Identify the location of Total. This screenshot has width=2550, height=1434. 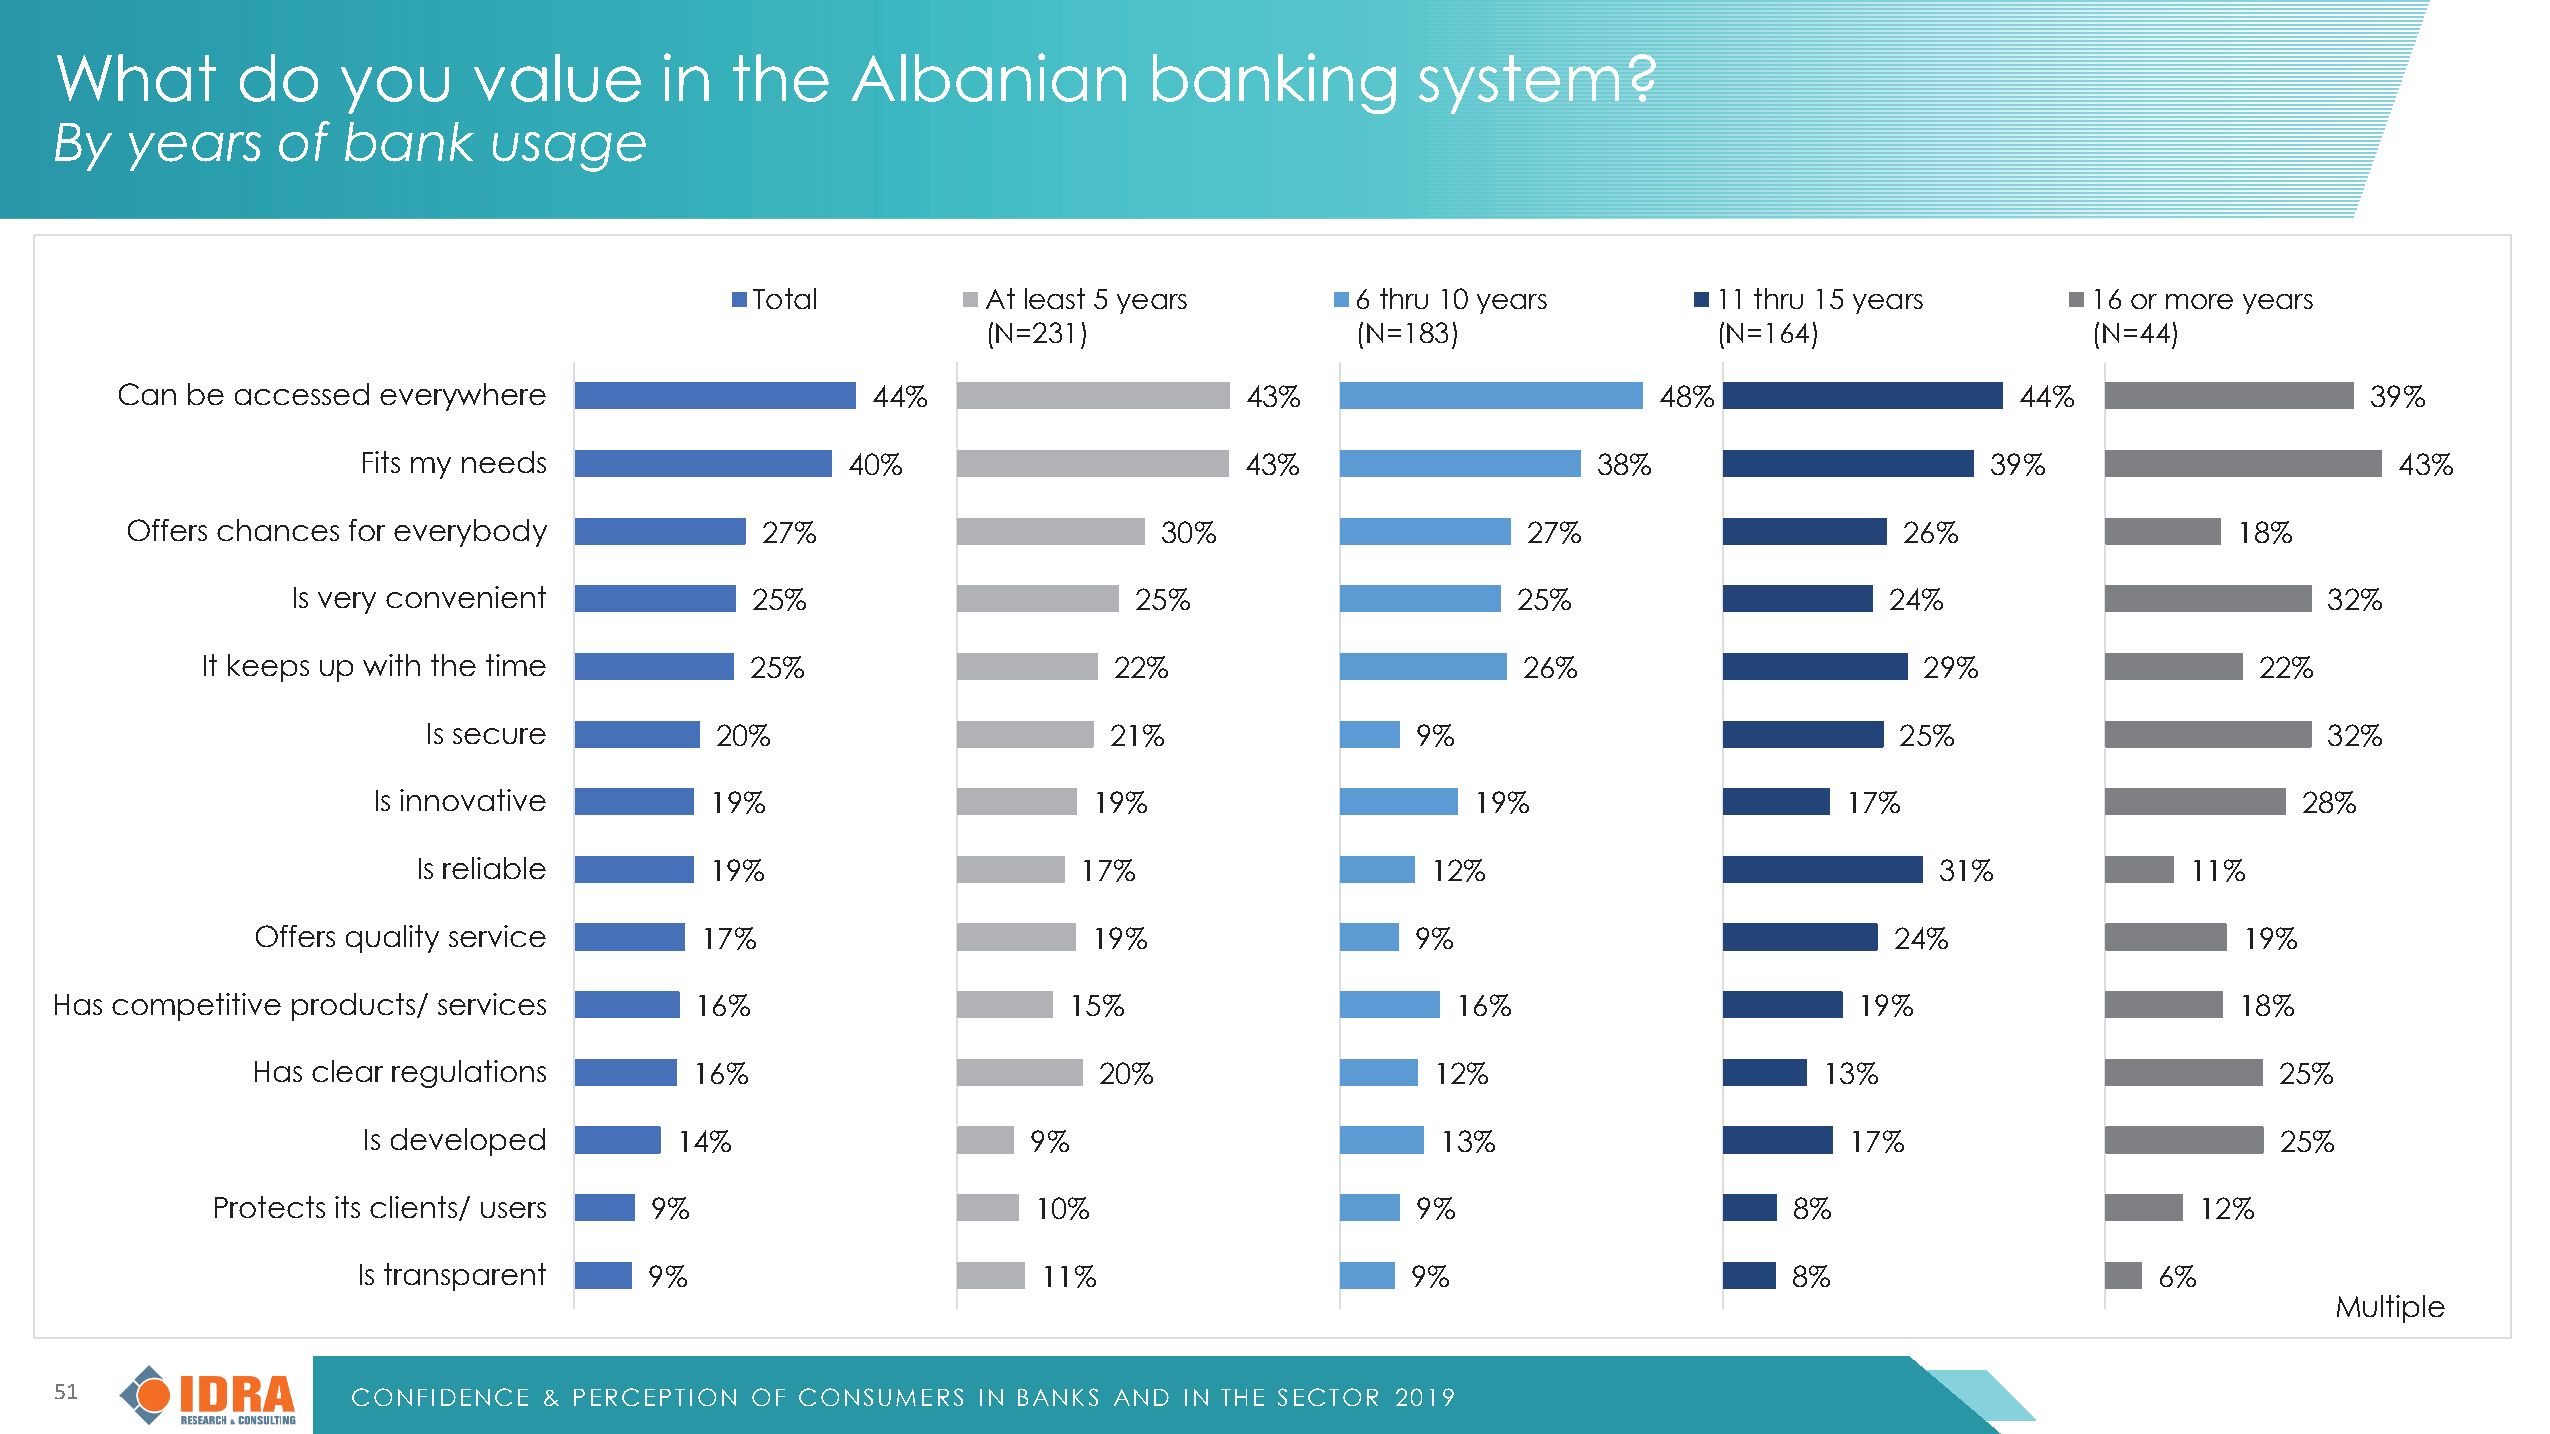
(784, 298).
